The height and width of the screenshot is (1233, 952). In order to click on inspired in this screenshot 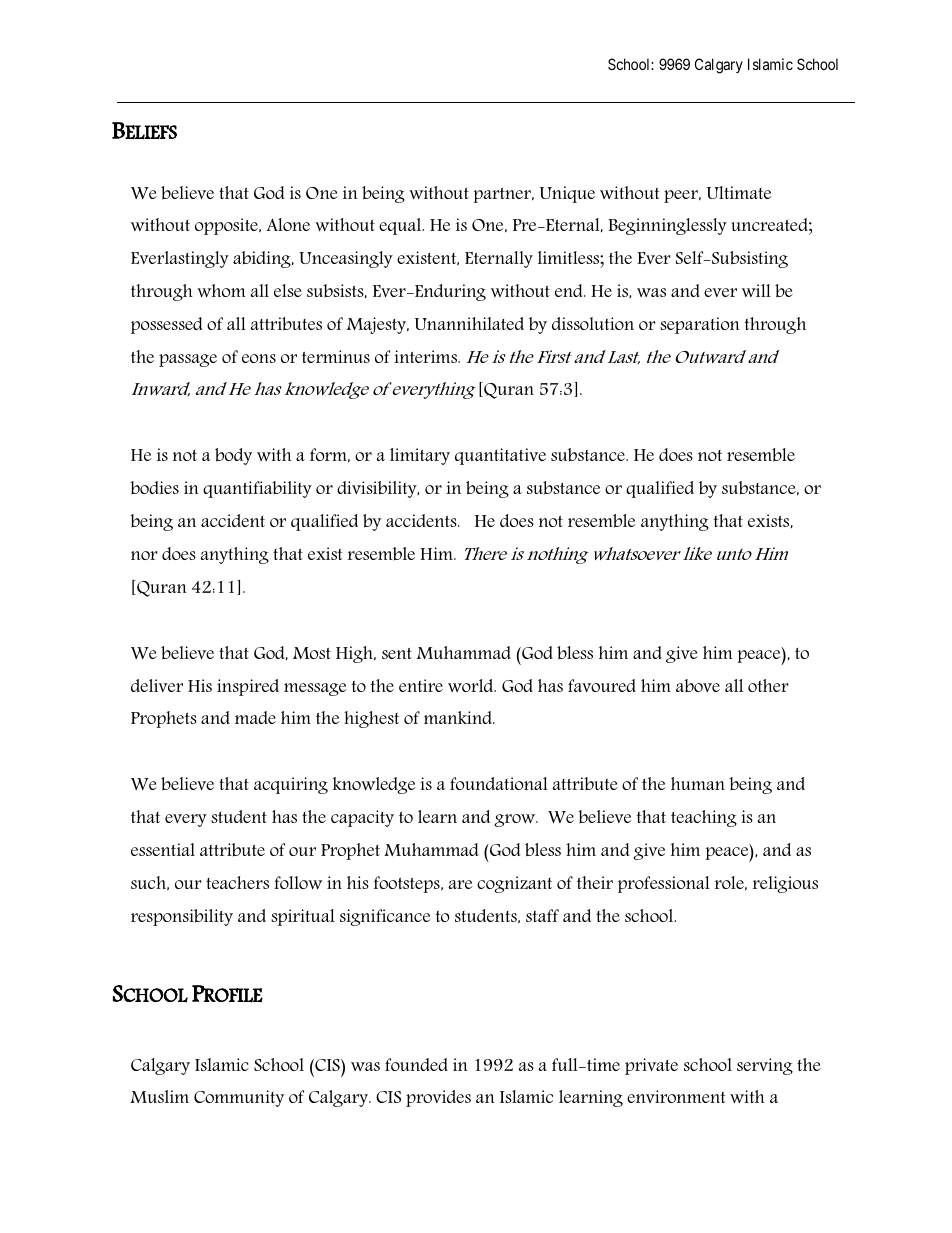, I will do `click(248, 687)`.
